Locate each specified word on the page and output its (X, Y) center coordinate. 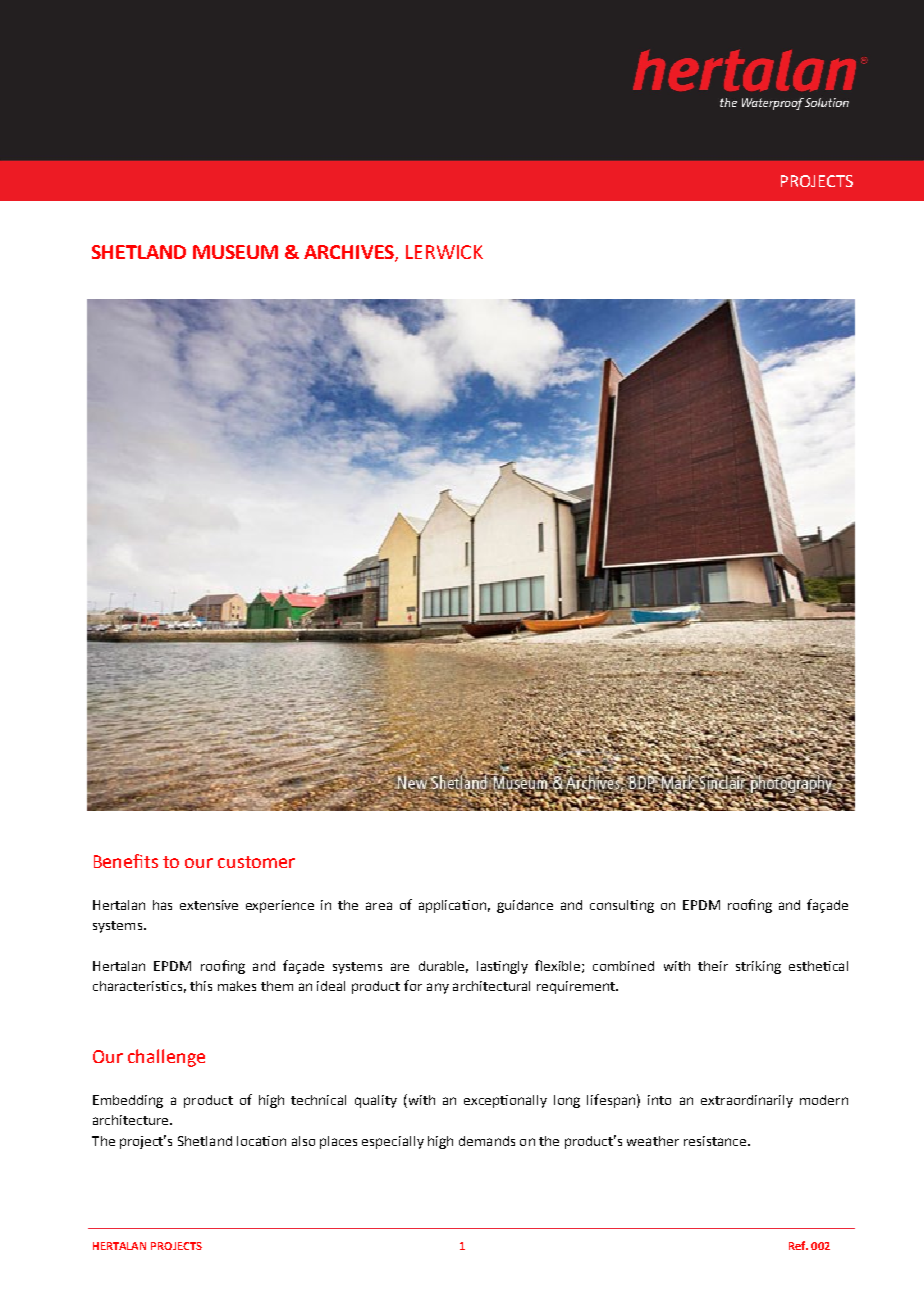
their (713, 966)
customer (256, 862)
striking (758, 967)
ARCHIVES (350, 253)
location (261, 1141)
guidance (525, 906)
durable (443, 967)
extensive (209, 905)
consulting (622, 906)
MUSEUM (235, 252)
